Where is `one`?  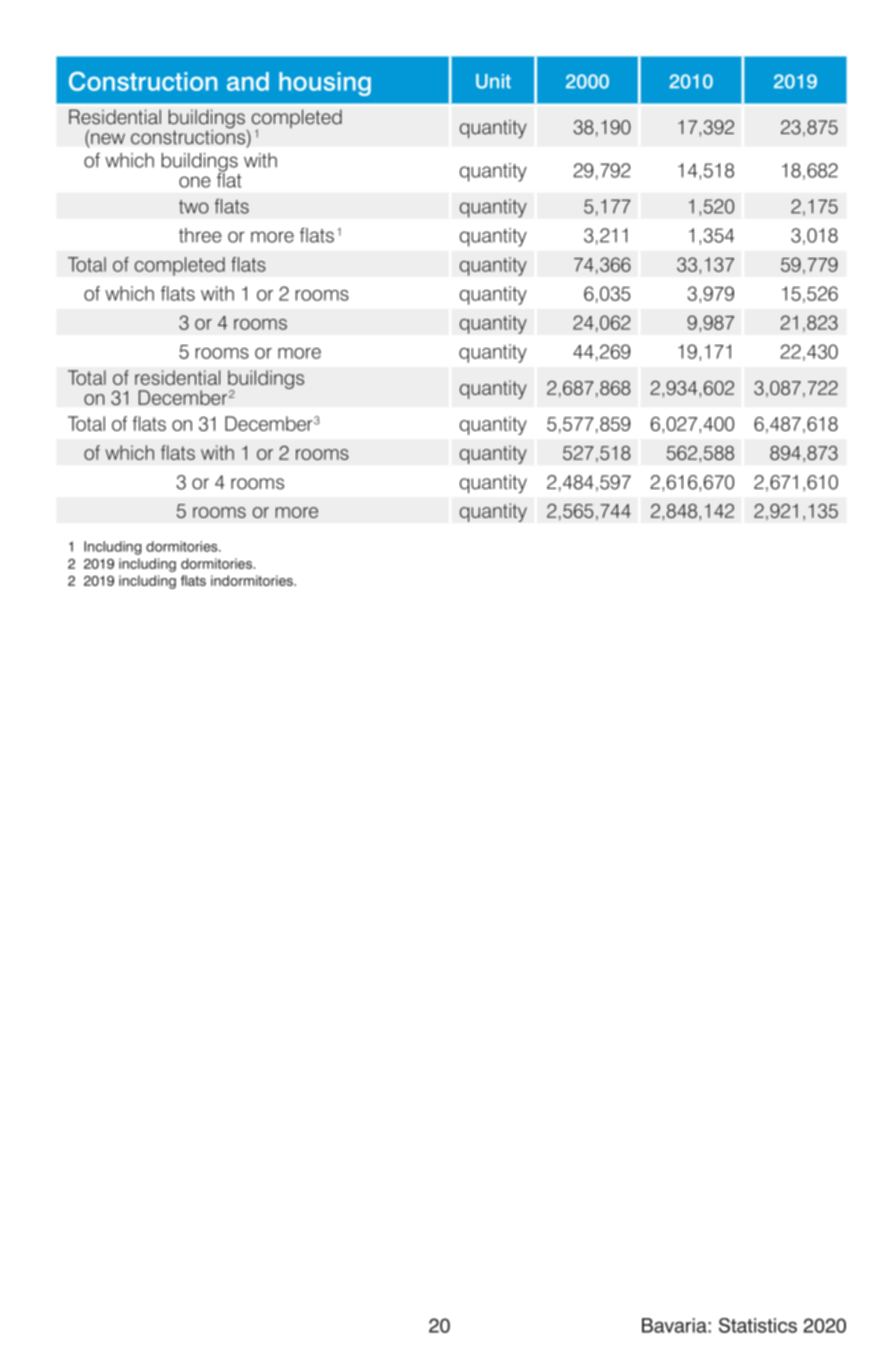
one is located at coordinates (195, 182).
